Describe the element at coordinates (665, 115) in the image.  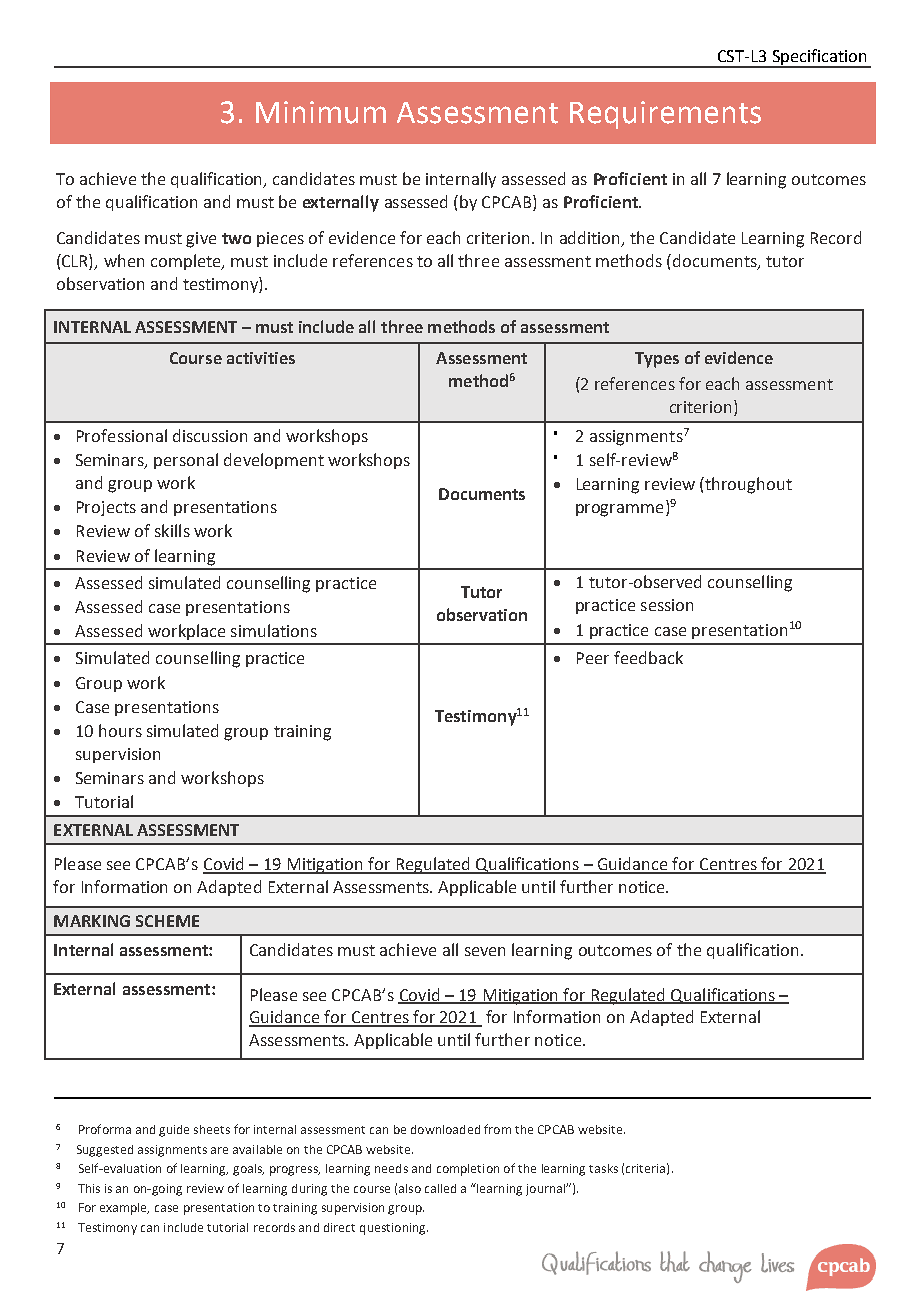
I see `Requirements` at that location.
